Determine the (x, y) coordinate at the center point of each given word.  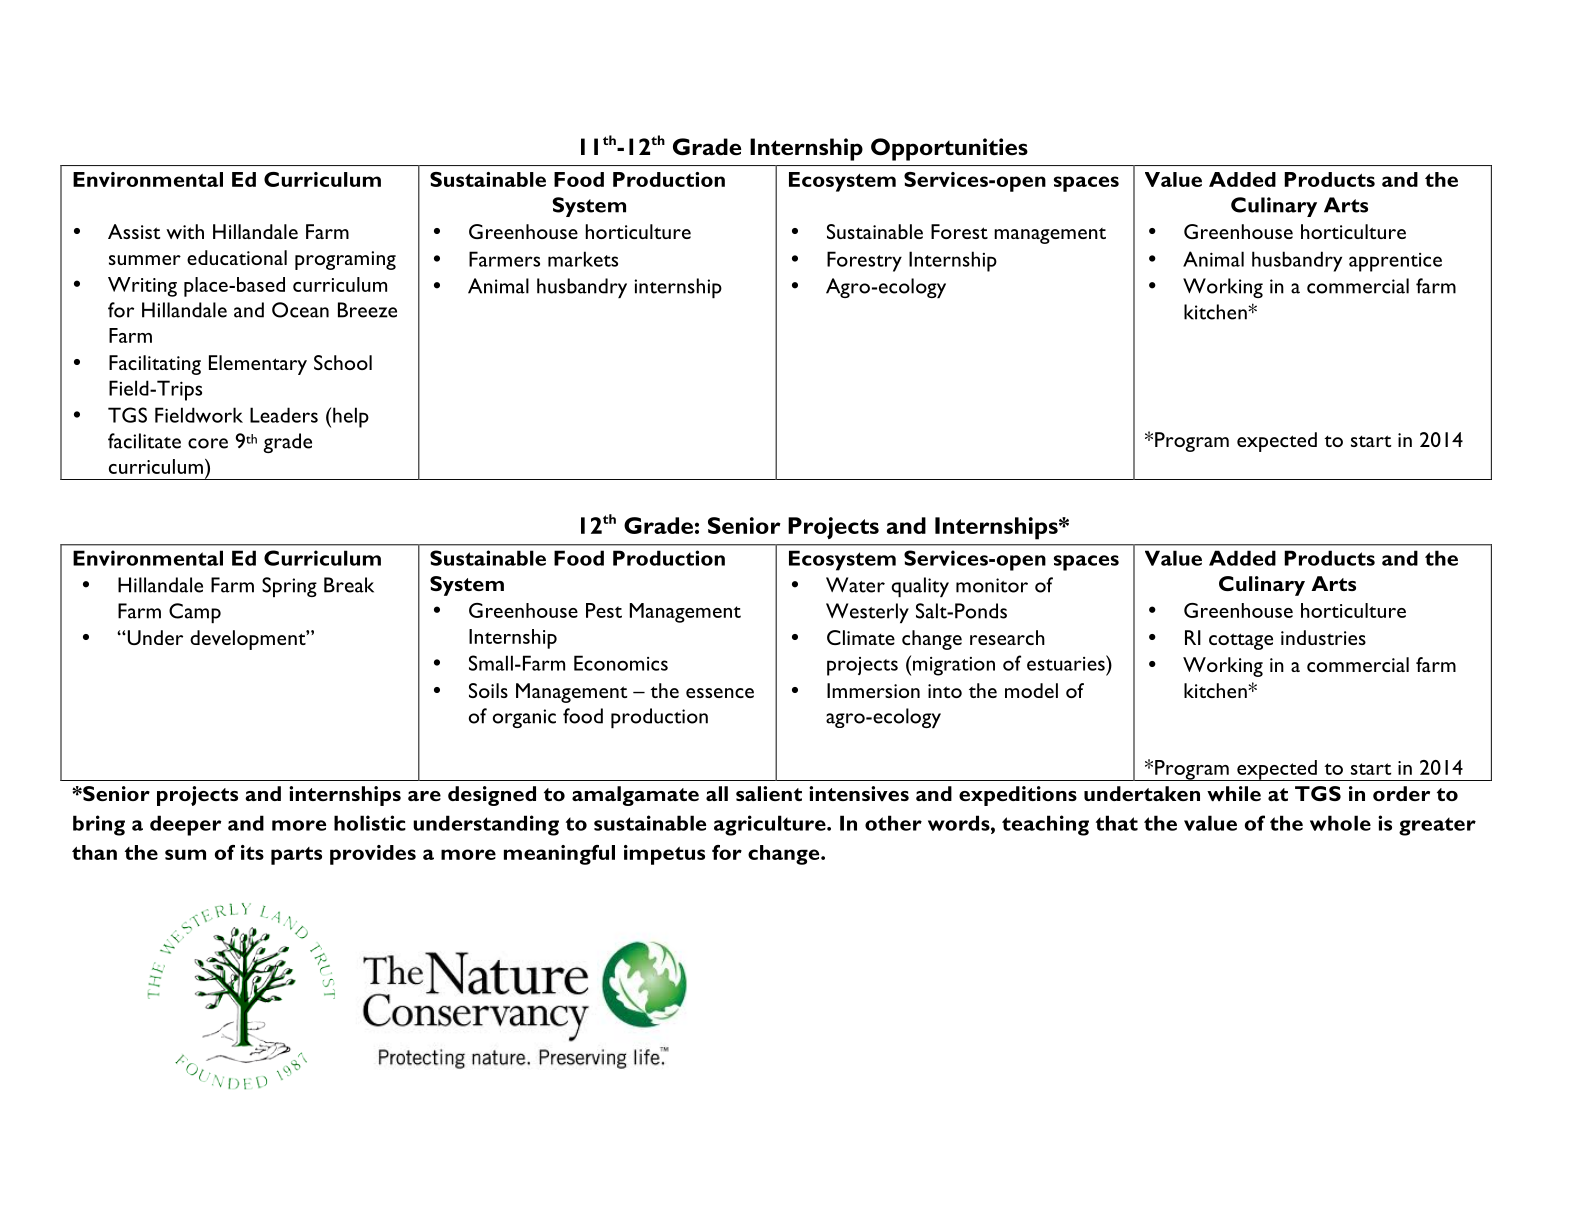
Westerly (867, 613)
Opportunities (949, 149)
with (185, 231)
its (252, 852)
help (351, 417)
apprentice (1395, 262)
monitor (992, 585)
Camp (195, 613)
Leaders (284, 415)
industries (1323, 637)
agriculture (771, 825)
